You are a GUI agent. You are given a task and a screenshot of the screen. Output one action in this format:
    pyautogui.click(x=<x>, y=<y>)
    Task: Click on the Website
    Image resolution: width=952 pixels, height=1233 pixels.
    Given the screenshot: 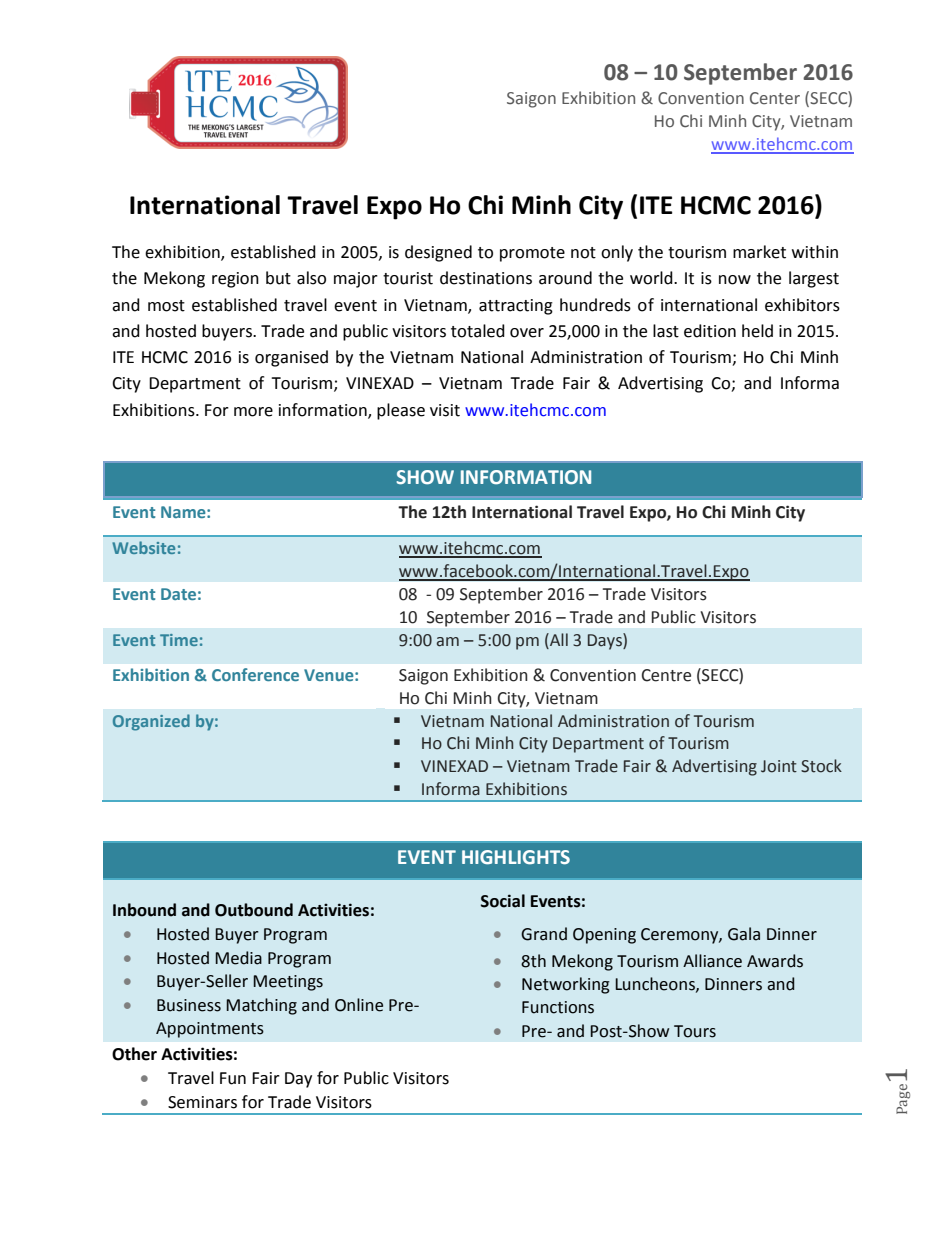 What is the action you would take?
    pyautogui.click(x=143, y=547)
